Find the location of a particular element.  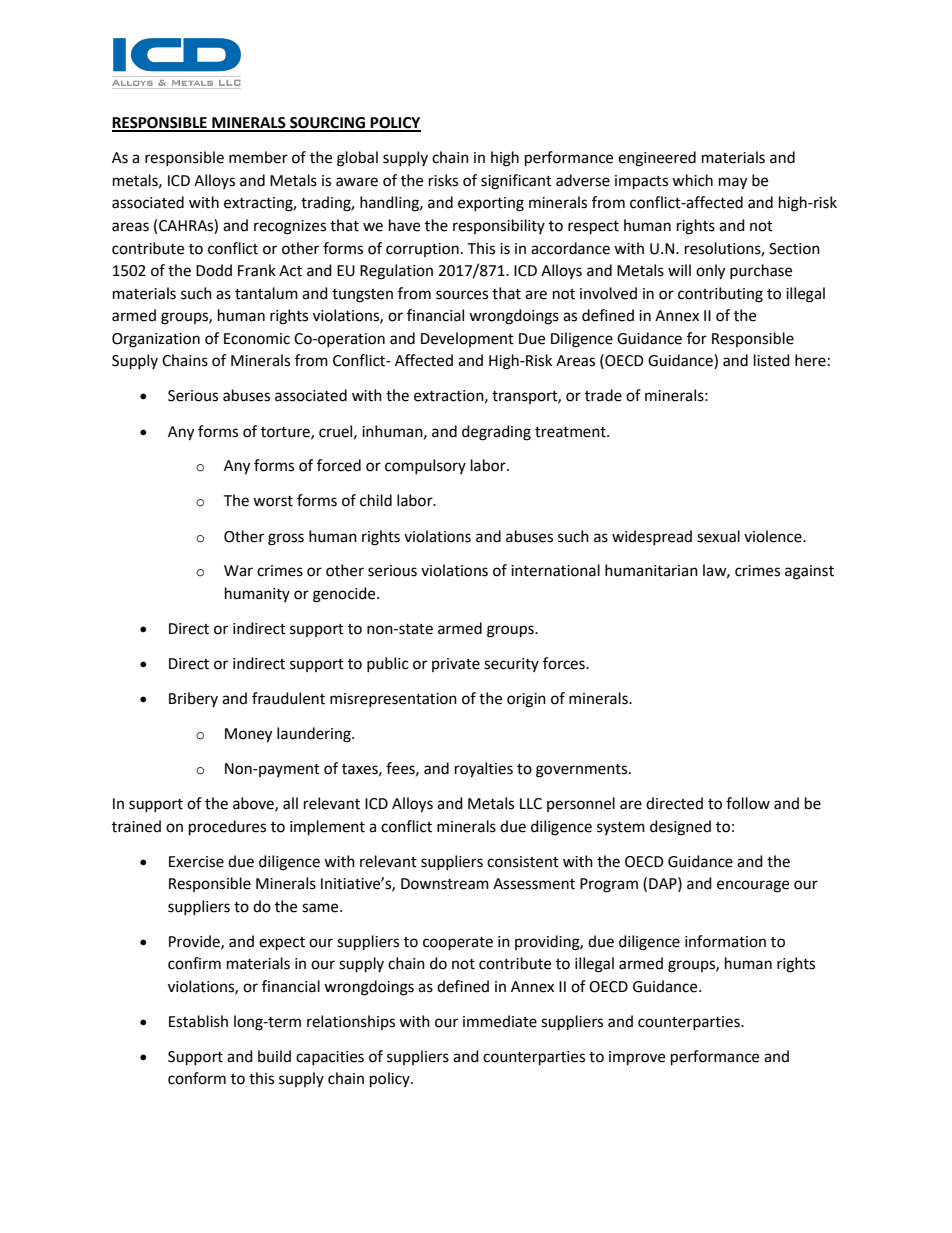

against is located at coordinates (809, 572).
